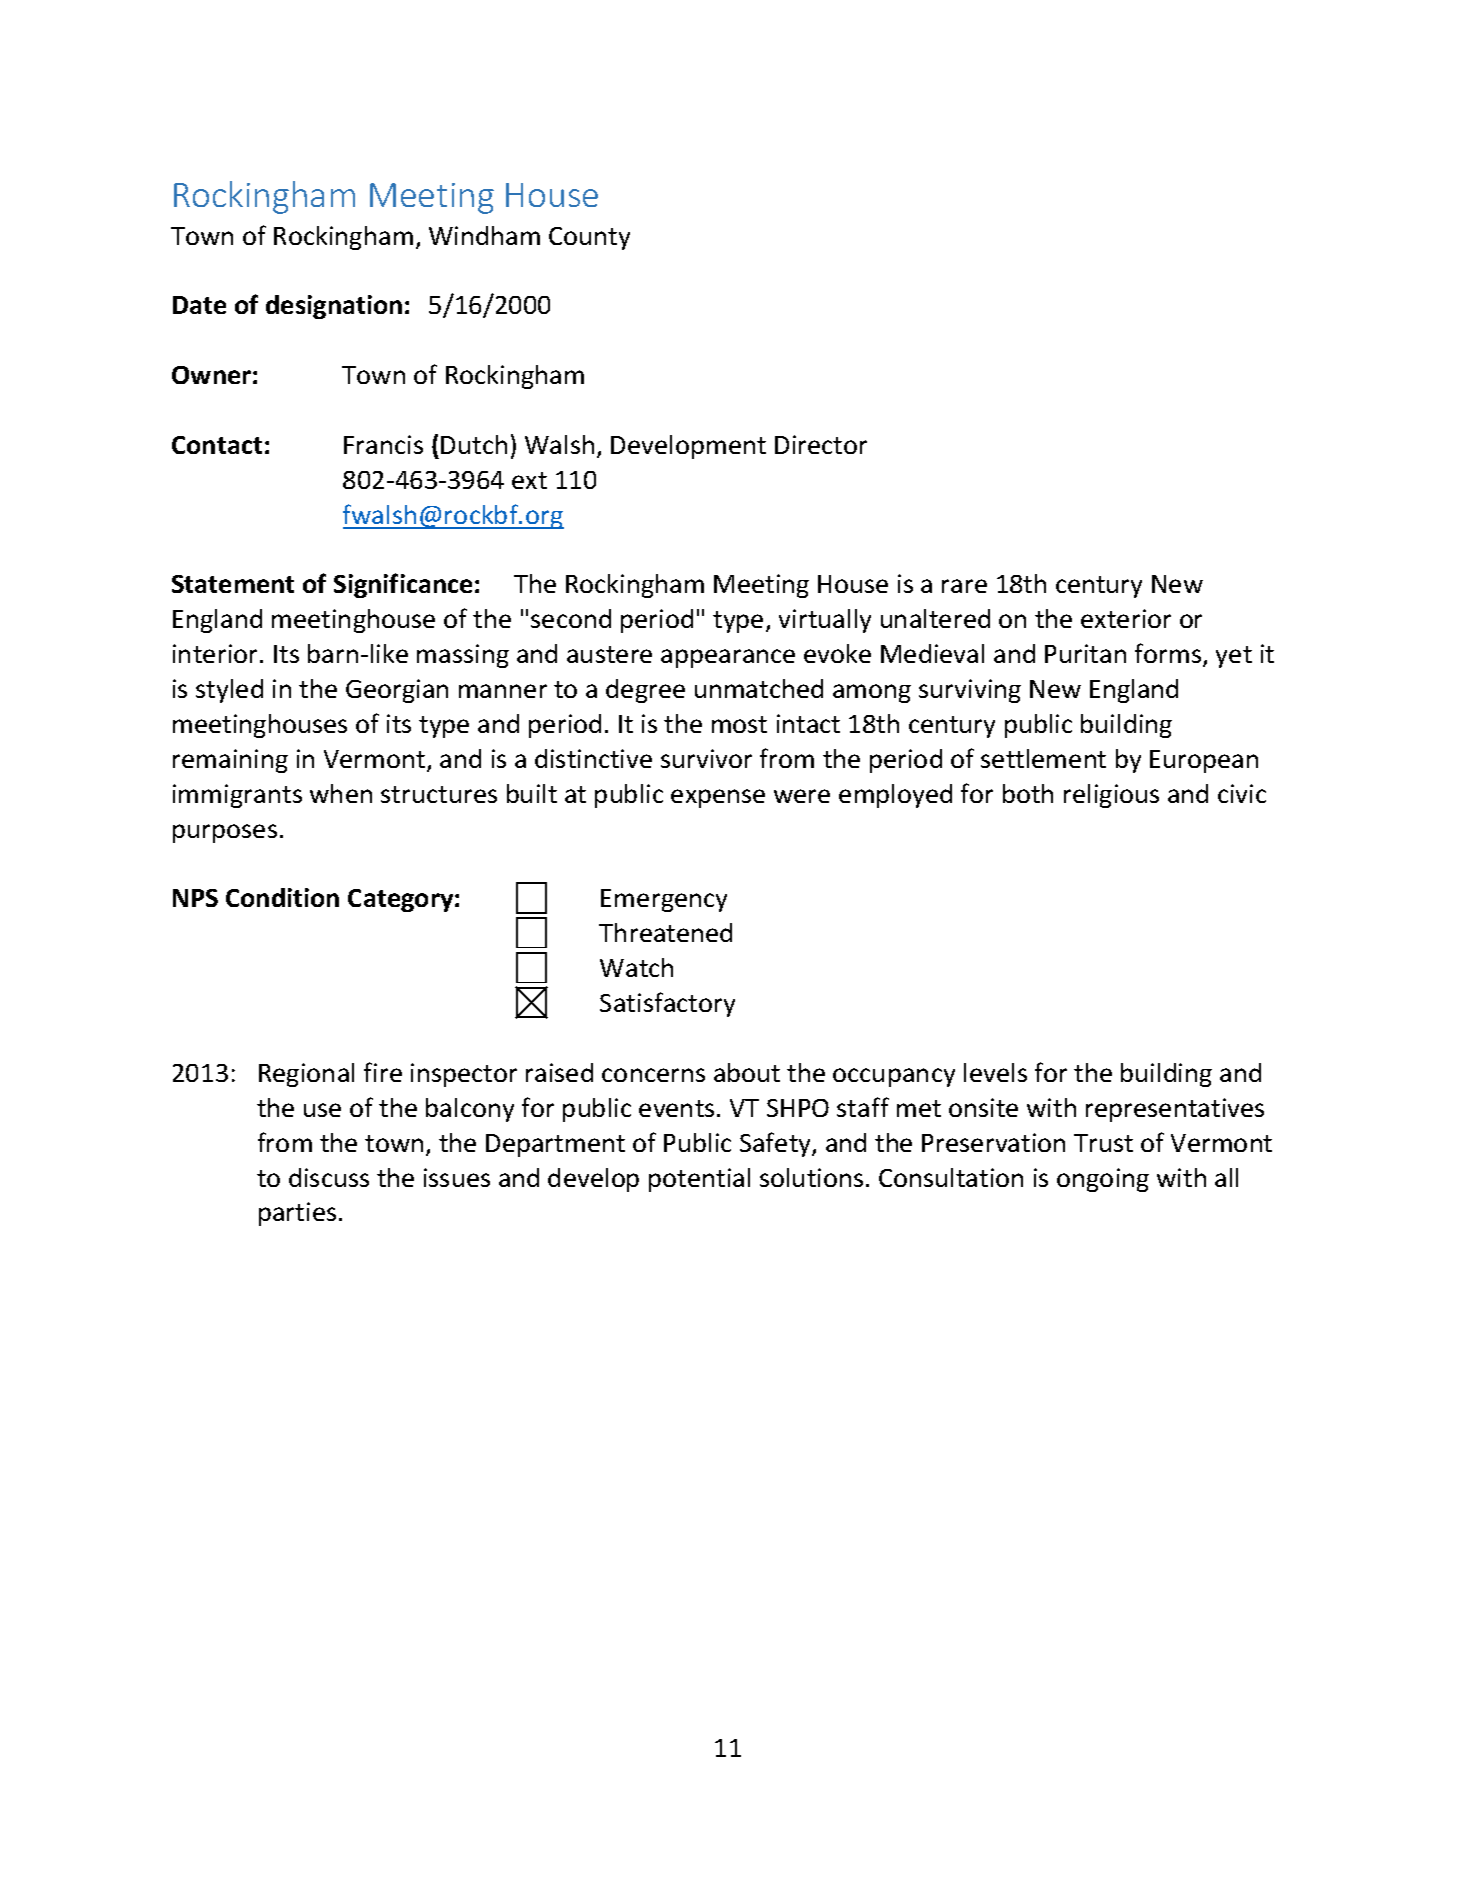 This screenshot has height=1886, width=1457. What do you see at coordinates (334, 307) in the screenshot?
I see `designation` at bounding box center [334, 307].
